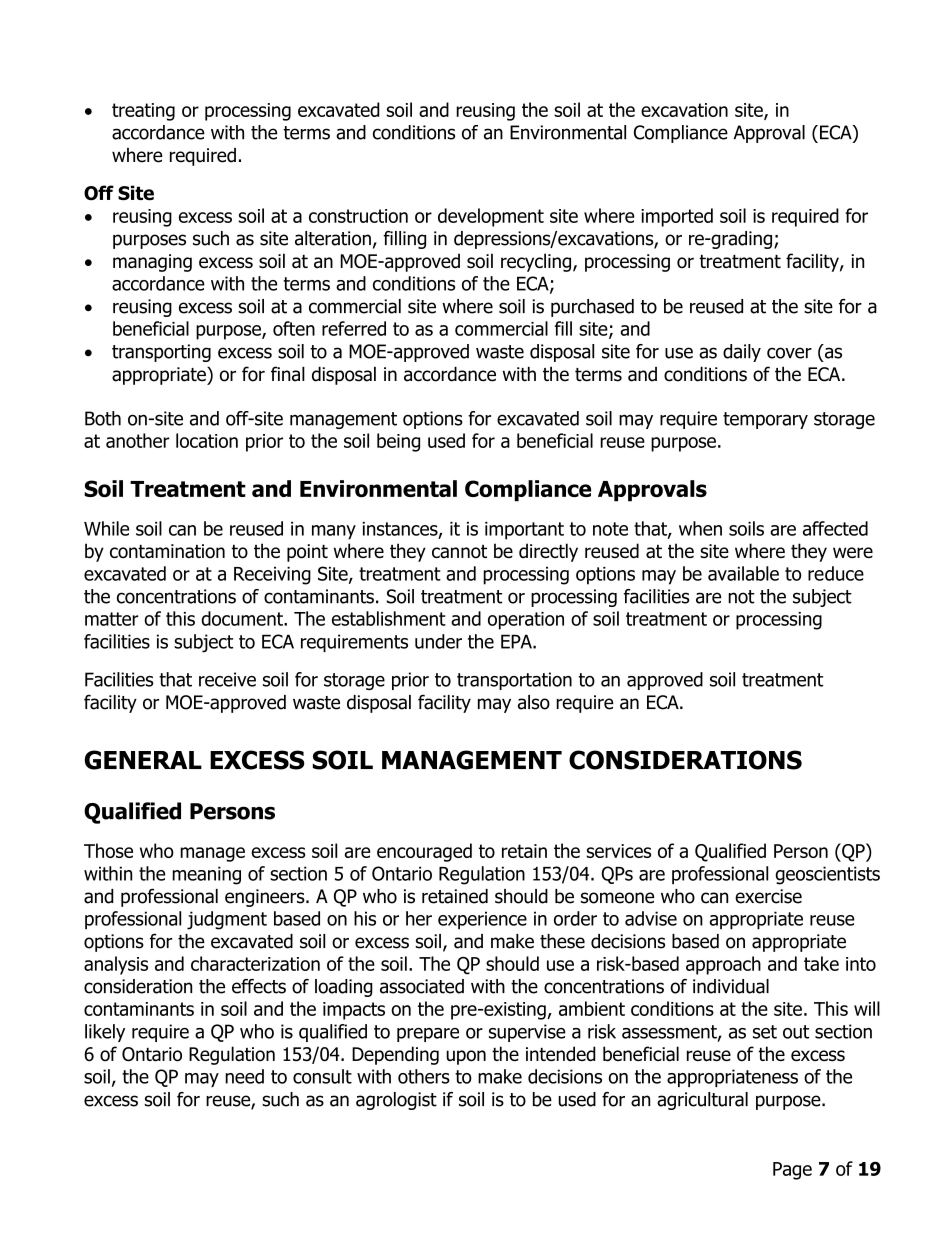  I want to click on document, so click(243, 618).
